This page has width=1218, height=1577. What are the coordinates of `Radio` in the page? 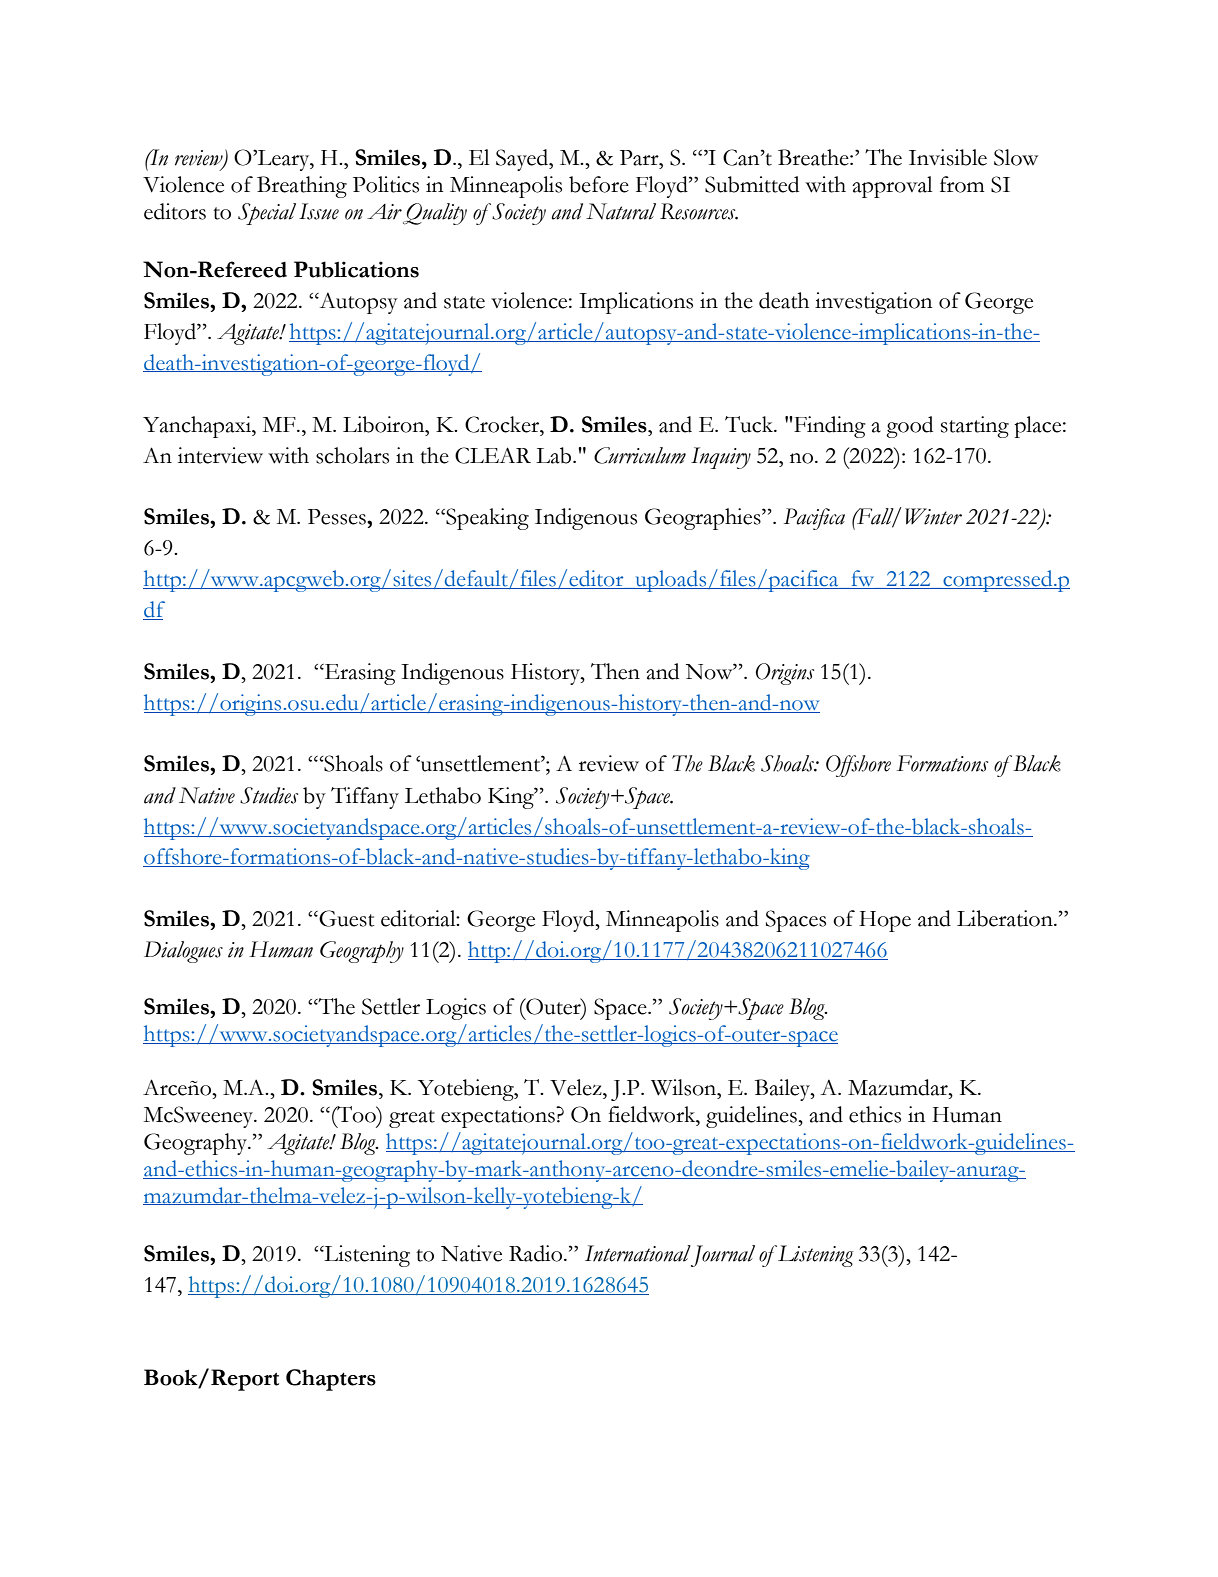 It's located at (537, 1253).
